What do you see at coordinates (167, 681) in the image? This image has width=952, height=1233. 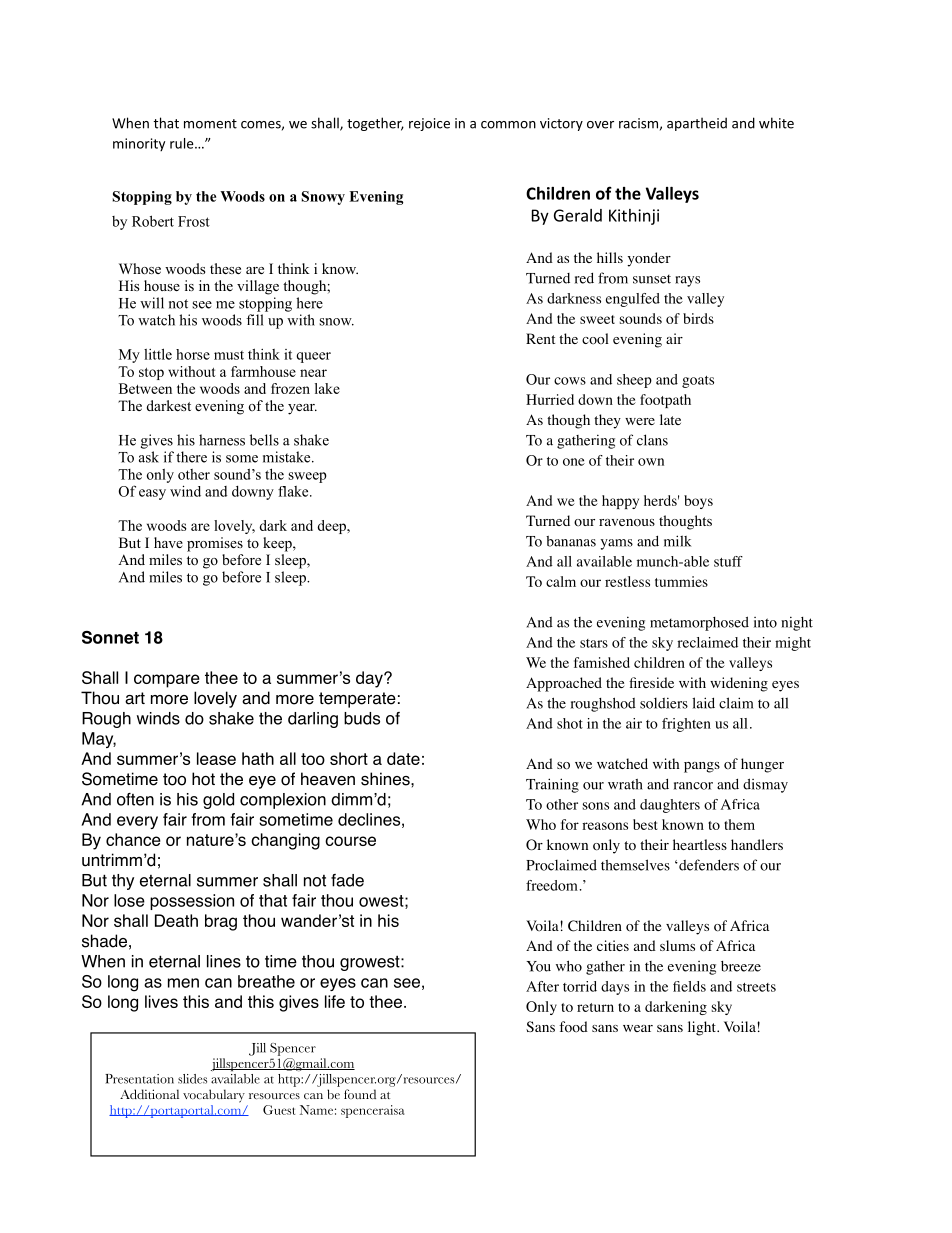 I see `compare` at bounding box center [167, 681].
